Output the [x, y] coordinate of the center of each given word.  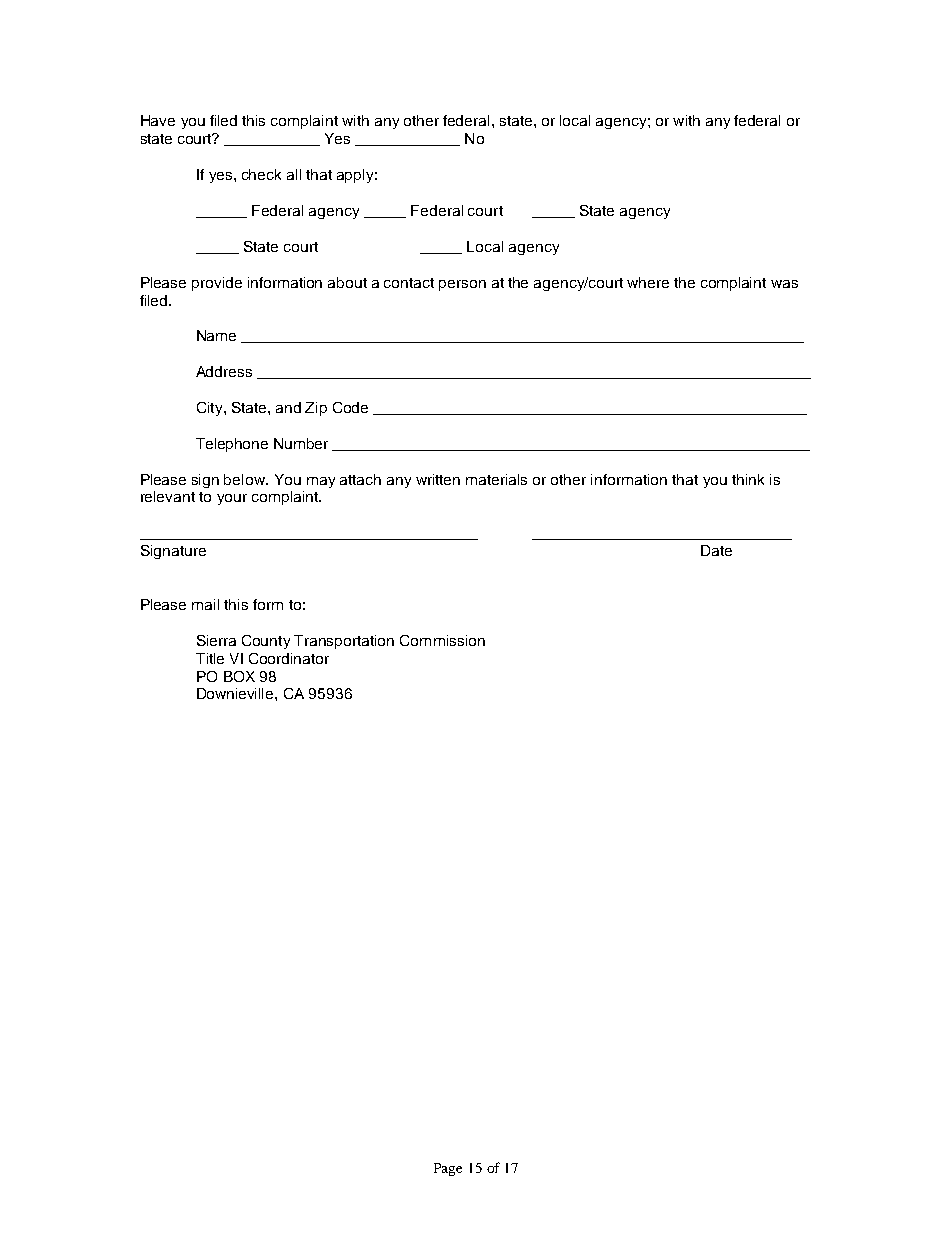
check [261, 174]
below [246, 479]
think [748, 479]
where [648, 282]
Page [448, 1169]
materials [496, 479]
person [462, 285]
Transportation [344, 642]
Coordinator [289, 658]
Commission [442, 640]
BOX [239, 676]
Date [716, 550]
